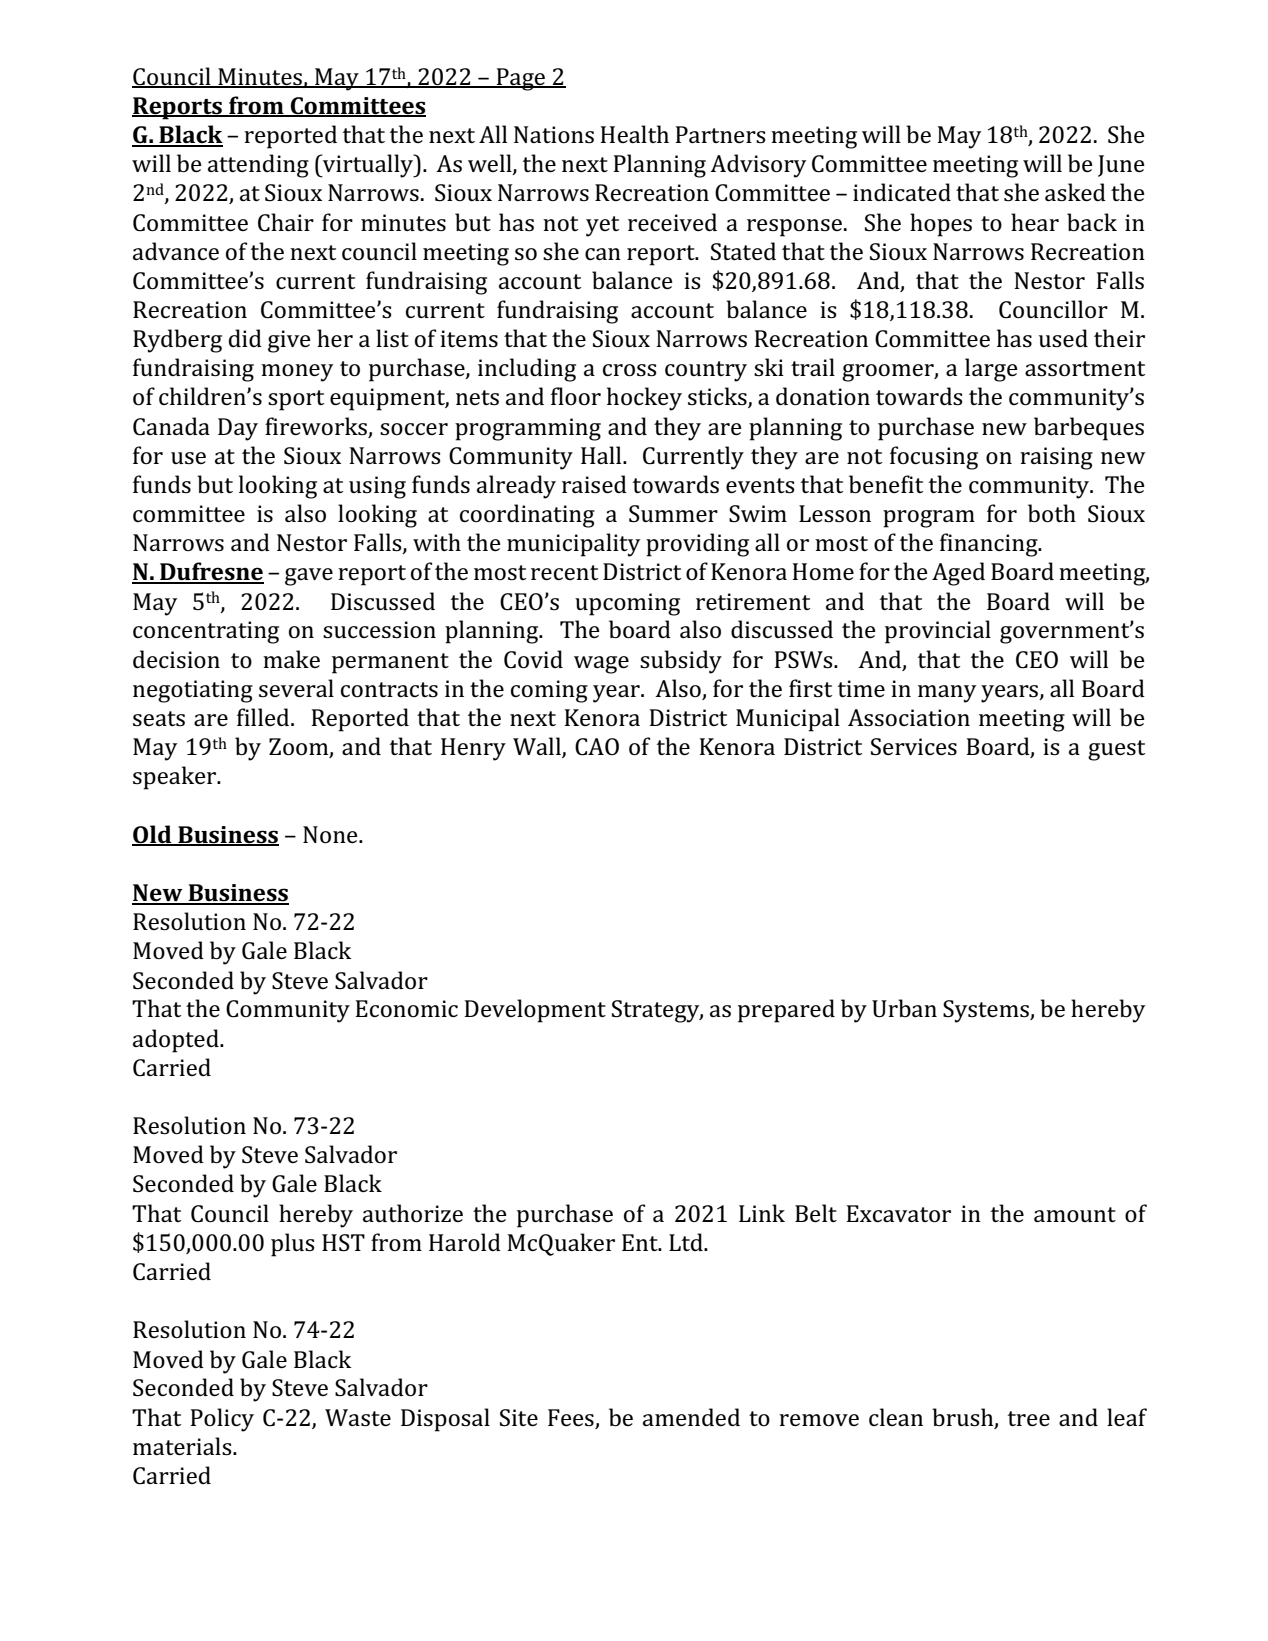  Describe the element at coordinates (535, 1011) in the screenshot. I see `Development` at that location.
